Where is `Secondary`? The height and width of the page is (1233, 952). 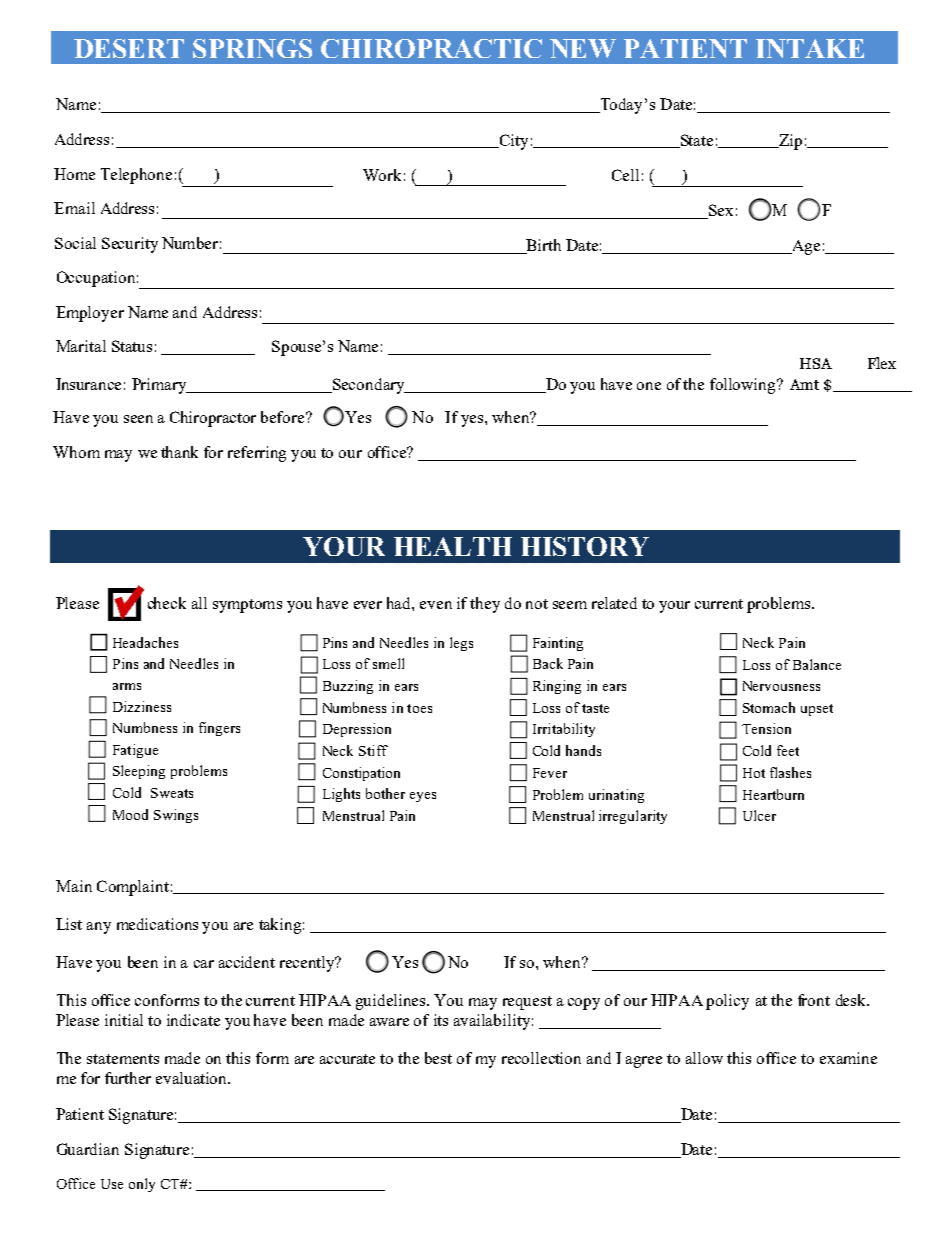
Secondary is located at coordinates (369, 386).
